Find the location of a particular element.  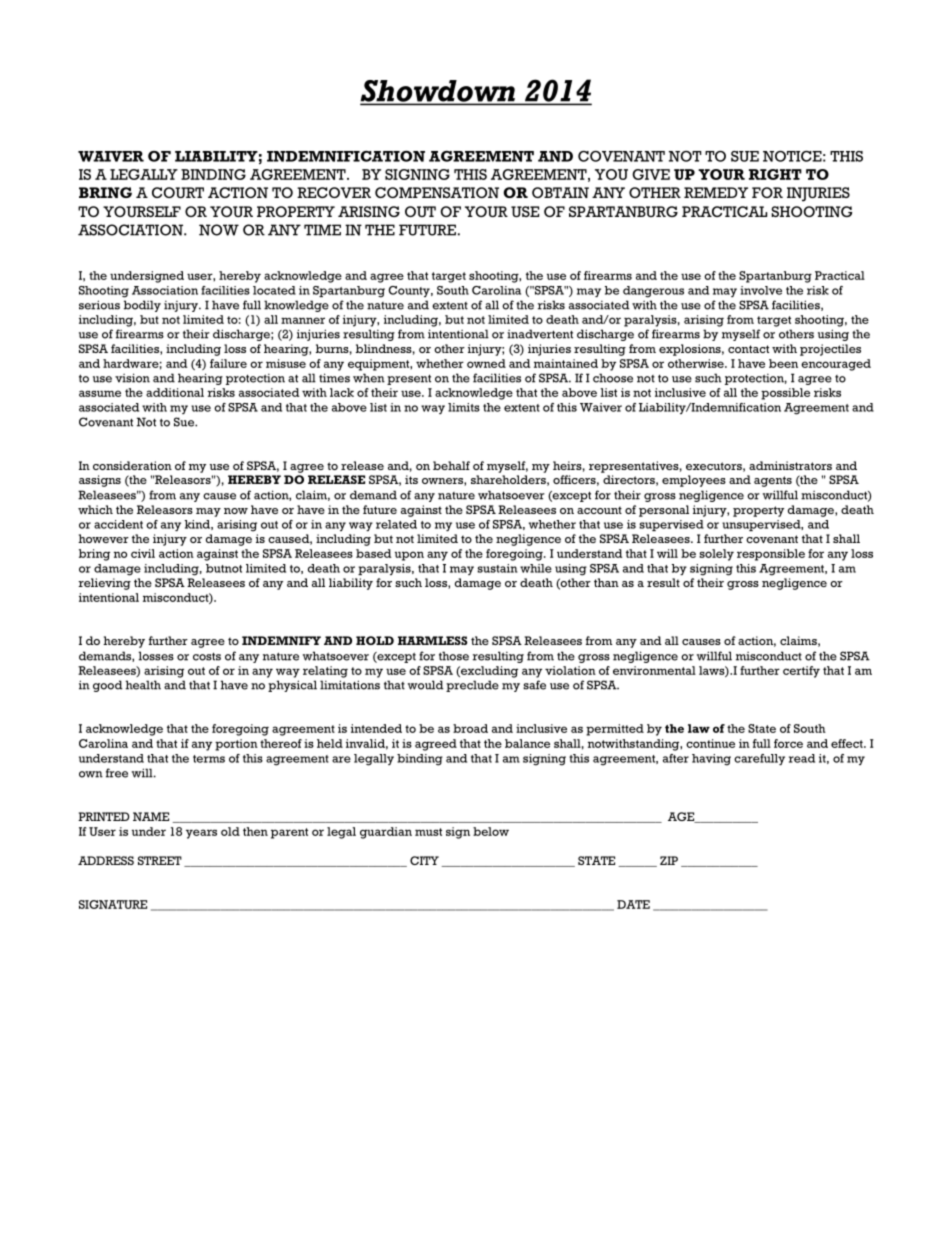

Showdown is located at coordinates (438, 92).
